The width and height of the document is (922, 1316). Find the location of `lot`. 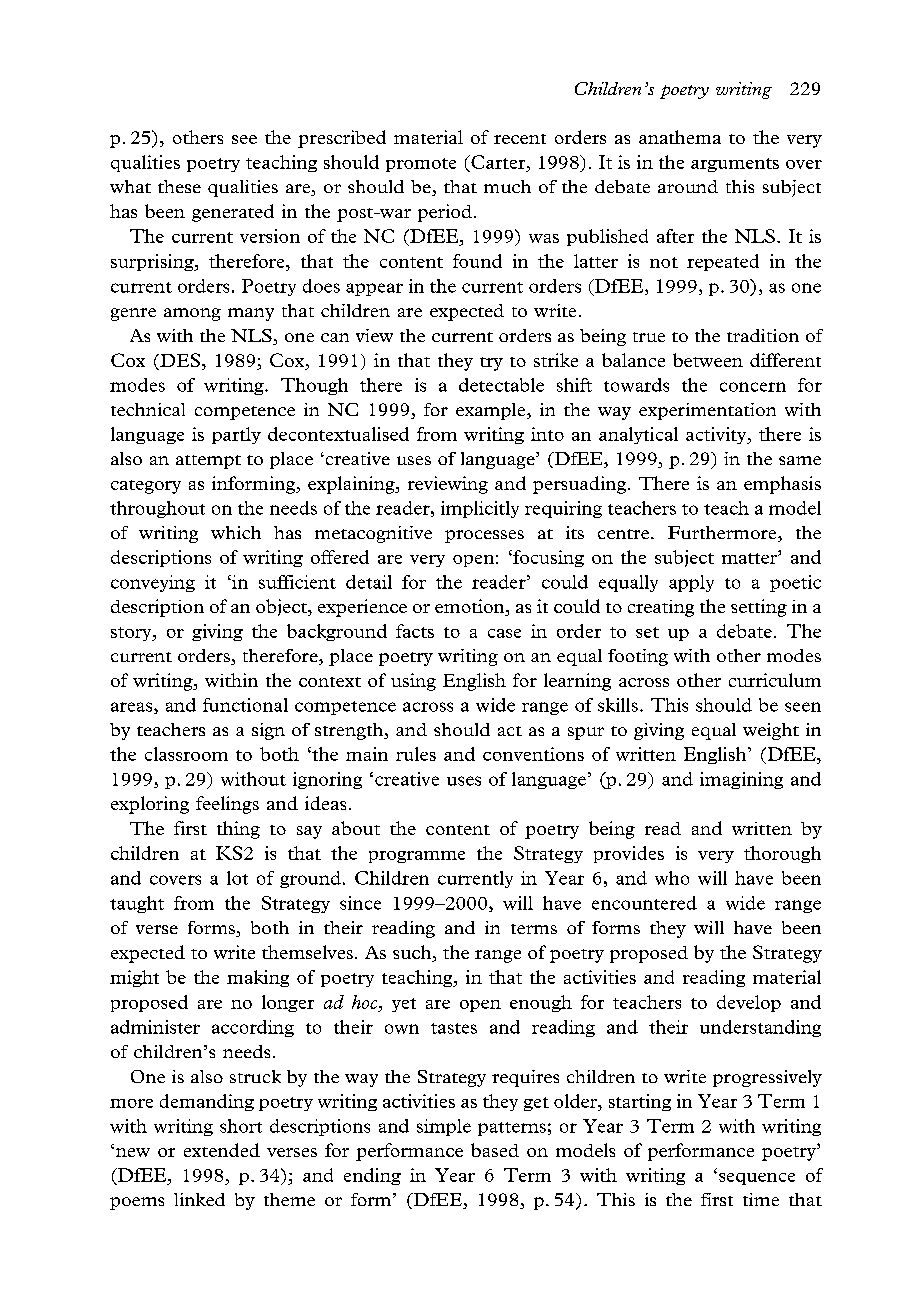

lot is located at coordinates (237, 878).
